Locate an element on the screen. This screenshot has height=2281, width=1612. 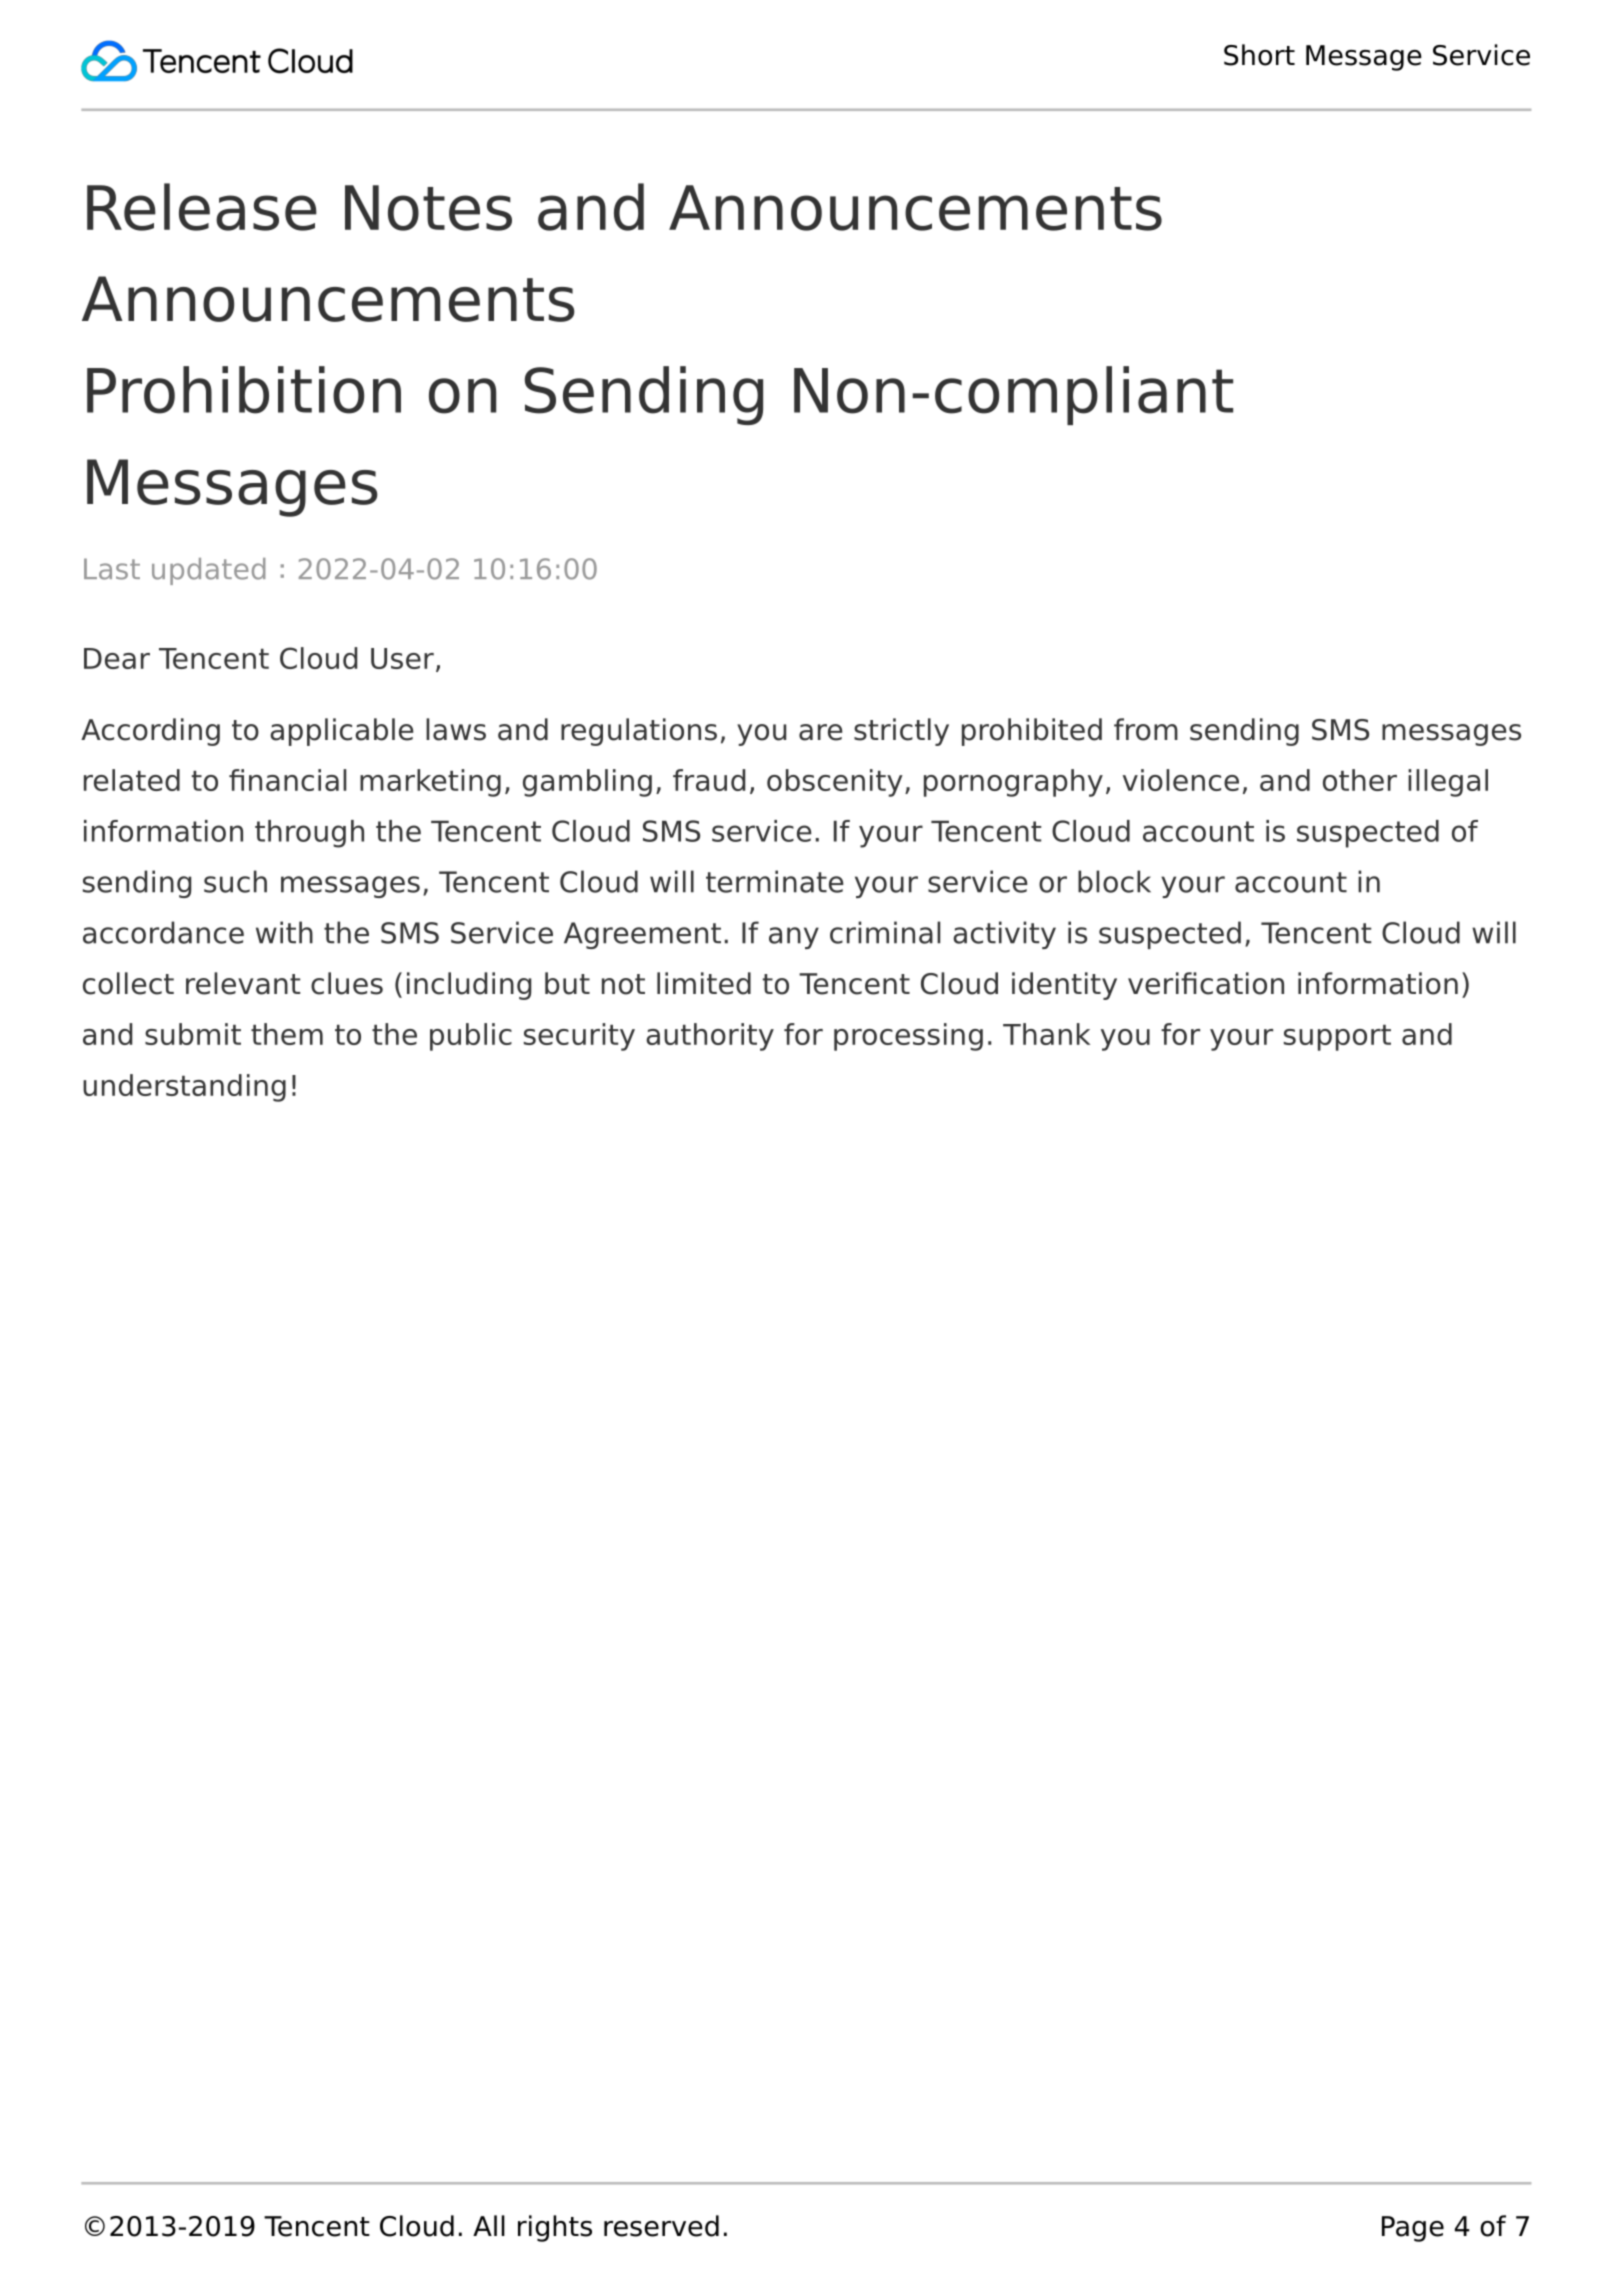
authority is located at coordinates (710, 1037).
